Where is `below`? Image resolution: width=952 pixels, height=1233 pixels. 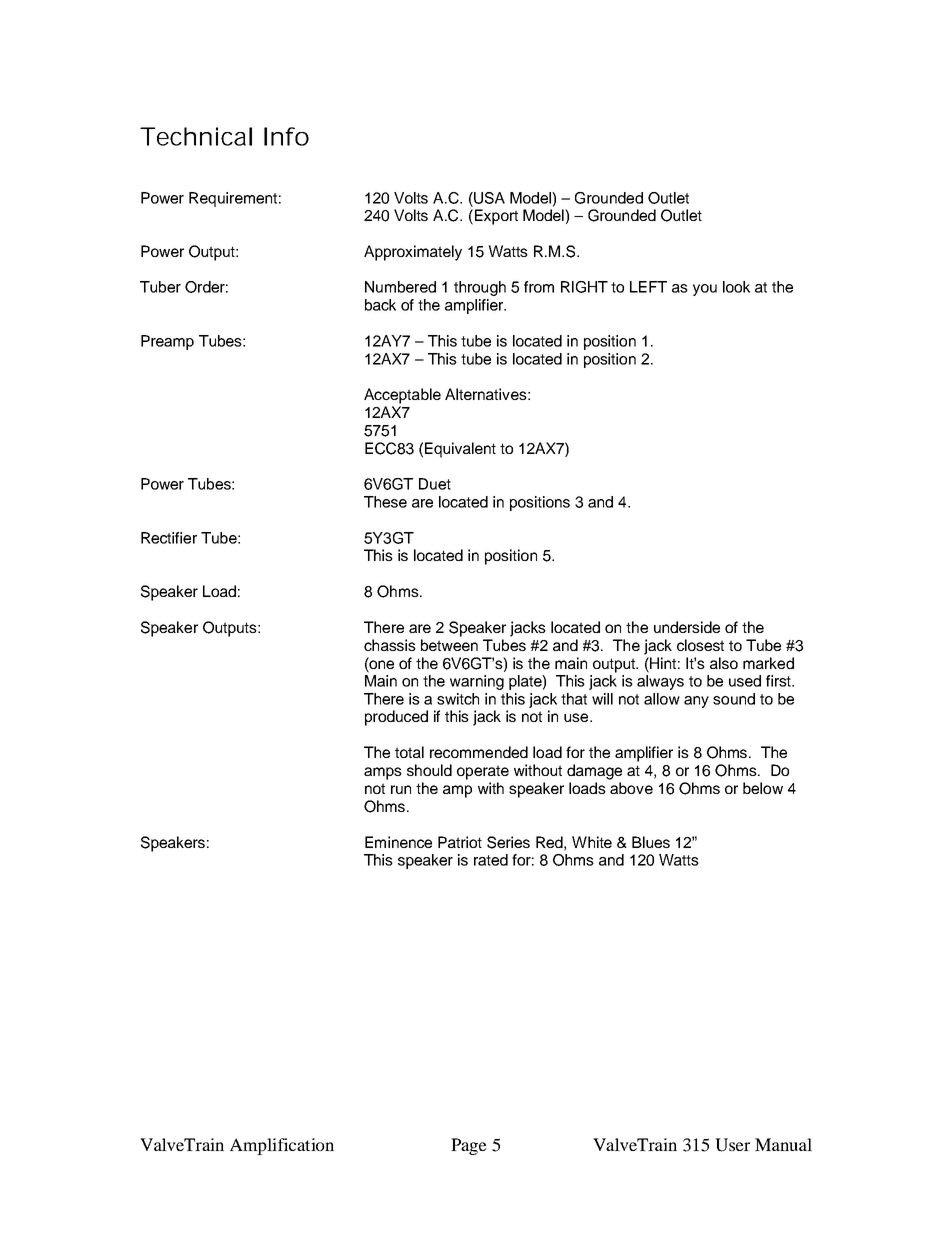
below is located at coordinates (763, 788).
